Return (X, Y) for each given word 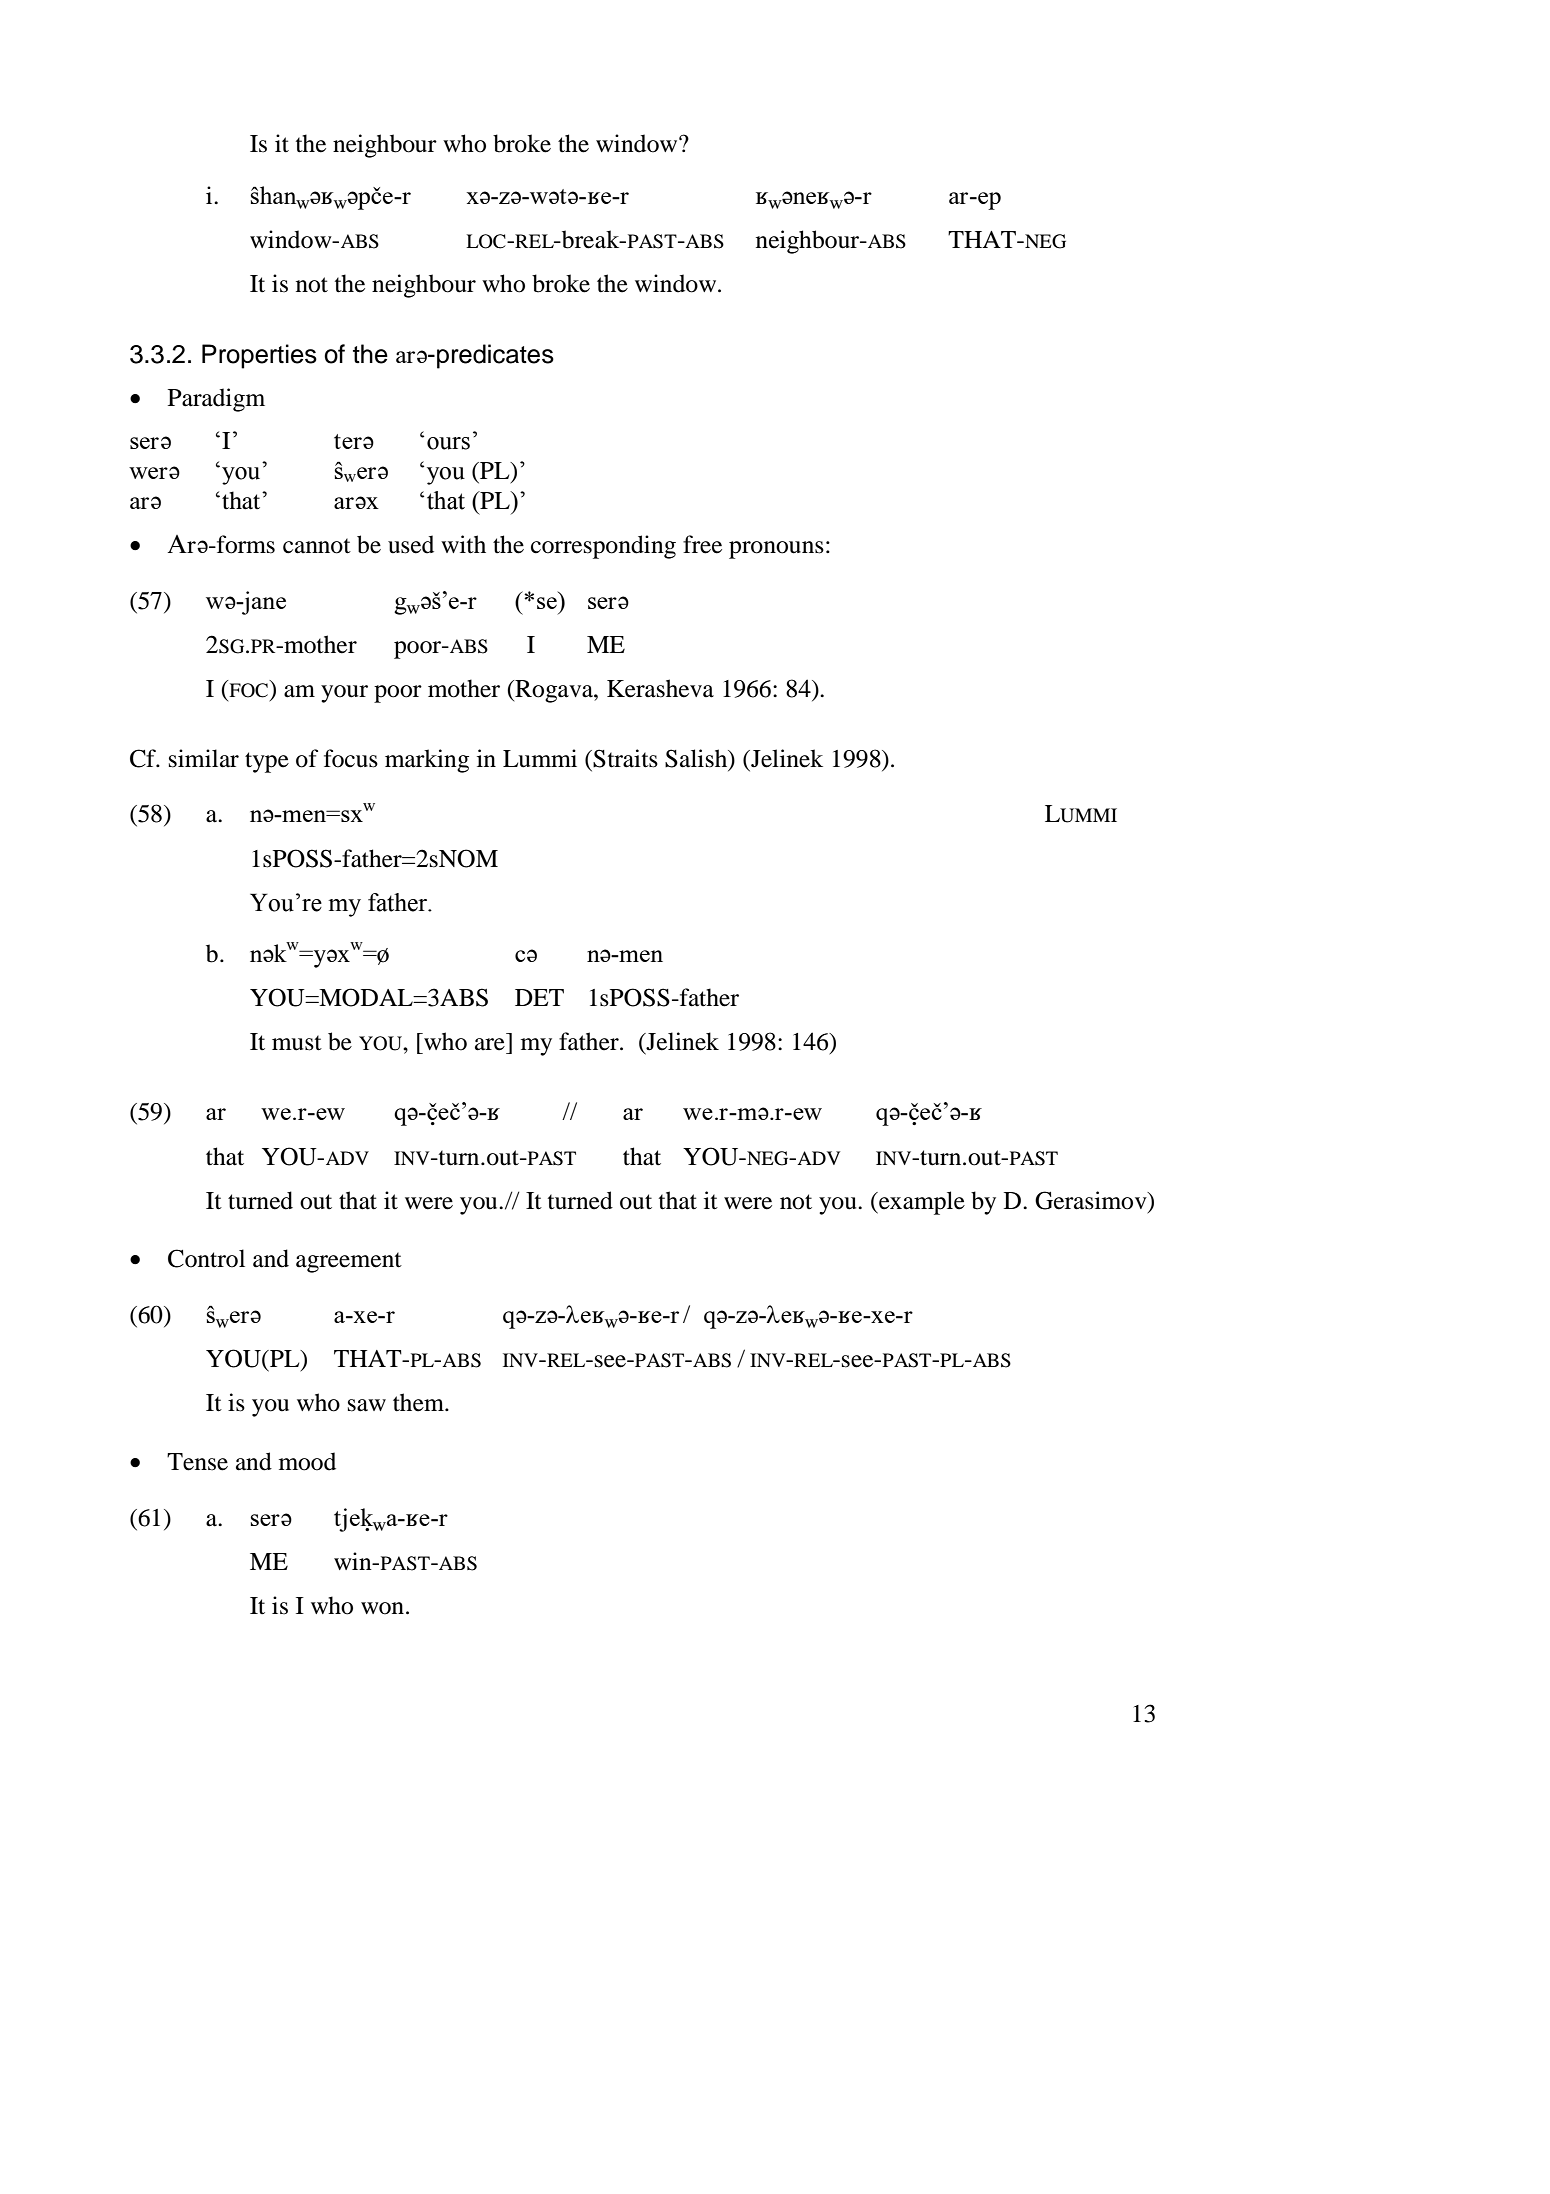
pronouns (776, 550)
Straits (625, 758)
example (921, 1203)
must (297, 1043)
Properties (259, 356)
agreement (349, 1262)
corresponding (603, 547)
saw (367, 1405)
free (702, 544)
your (344, 694)
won (382, 1608)
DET (539, 997)
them (419, 1402)
